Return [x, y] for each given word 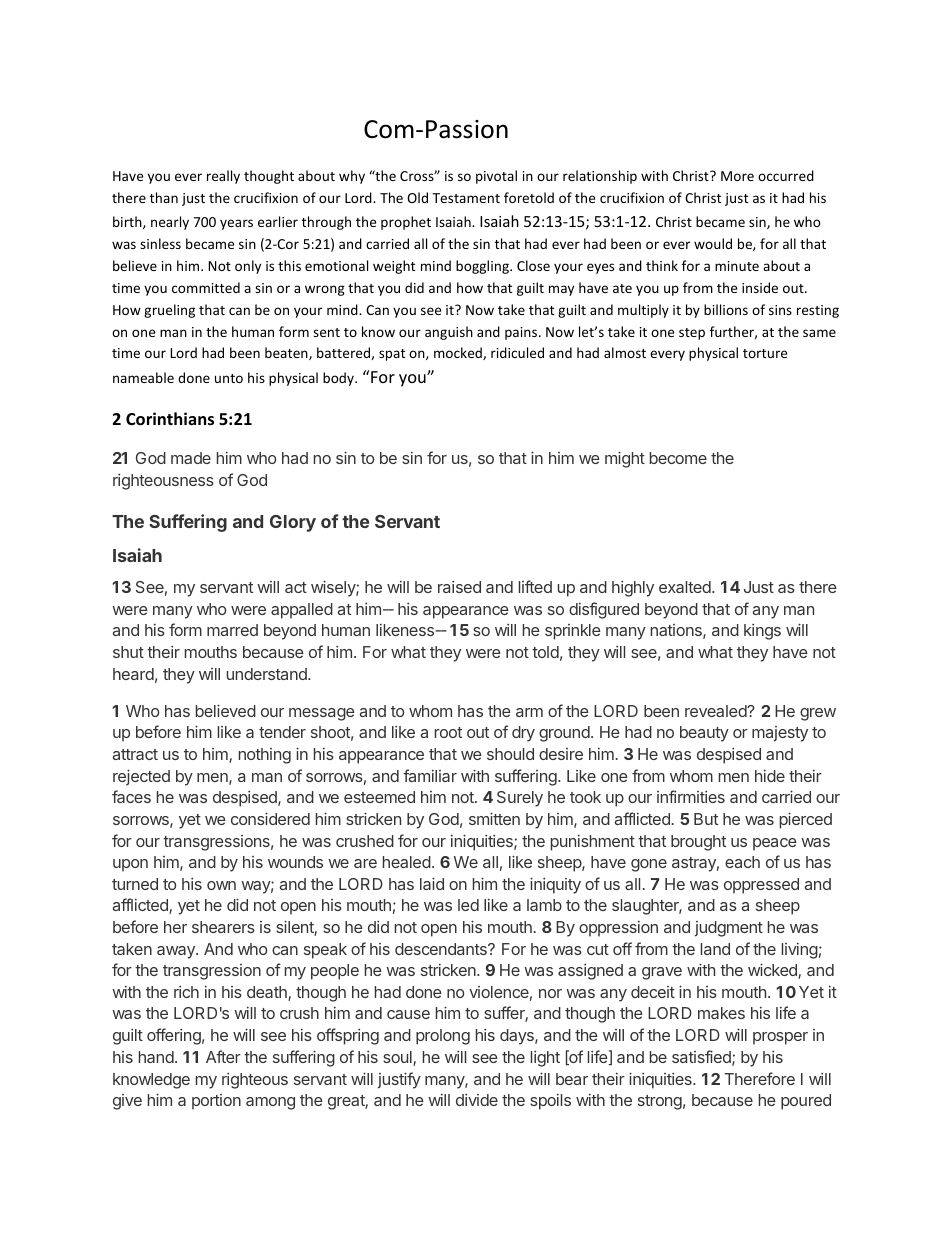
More [737, 176]
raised [459, 587]
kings [762, 632]
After [223, 1056]
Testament [466, 198]
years [236, 224]
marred [232, 630]
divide [477, 1100]
